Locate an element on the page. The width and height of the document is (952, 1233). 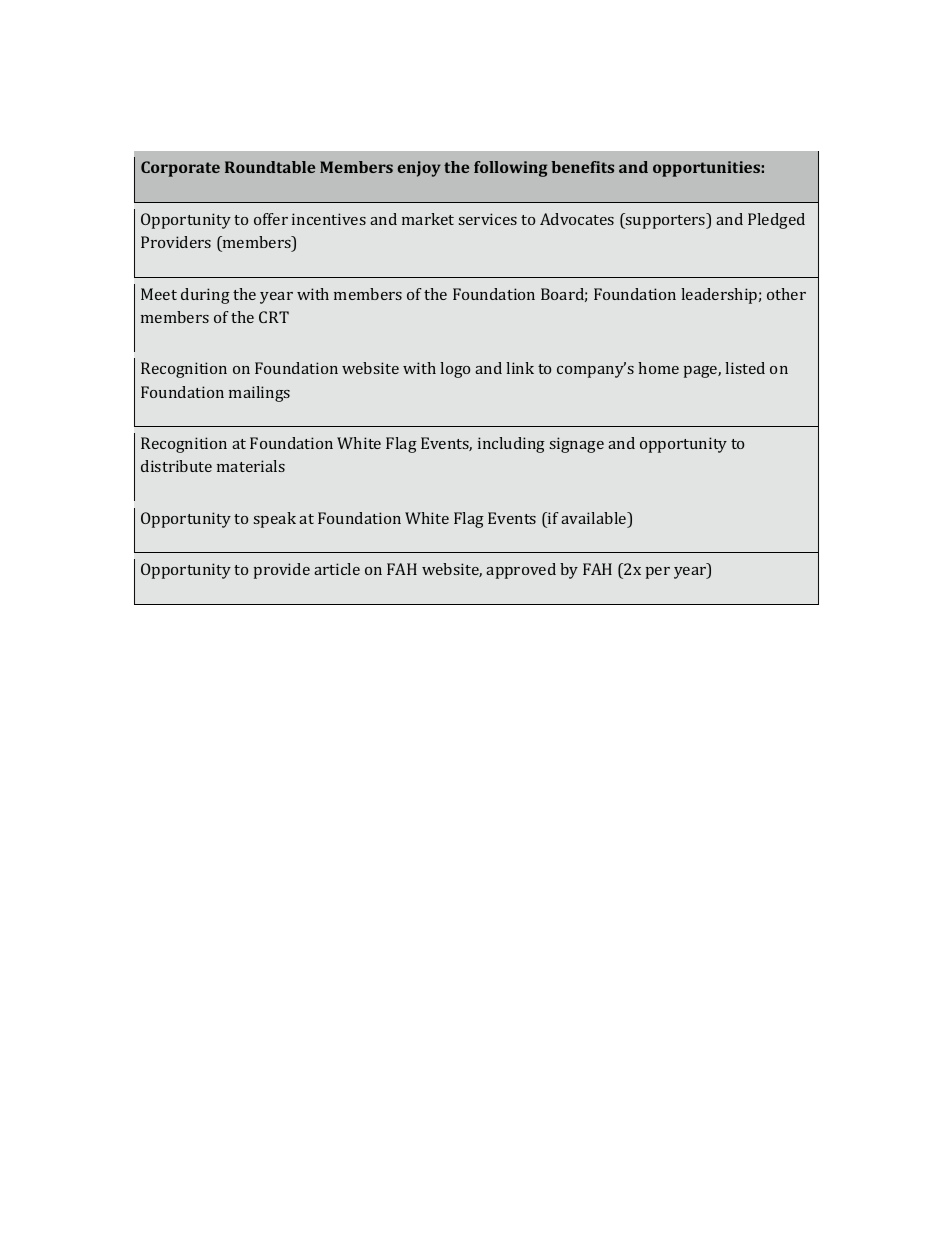
mailings is located at coordinates (259, 394).
